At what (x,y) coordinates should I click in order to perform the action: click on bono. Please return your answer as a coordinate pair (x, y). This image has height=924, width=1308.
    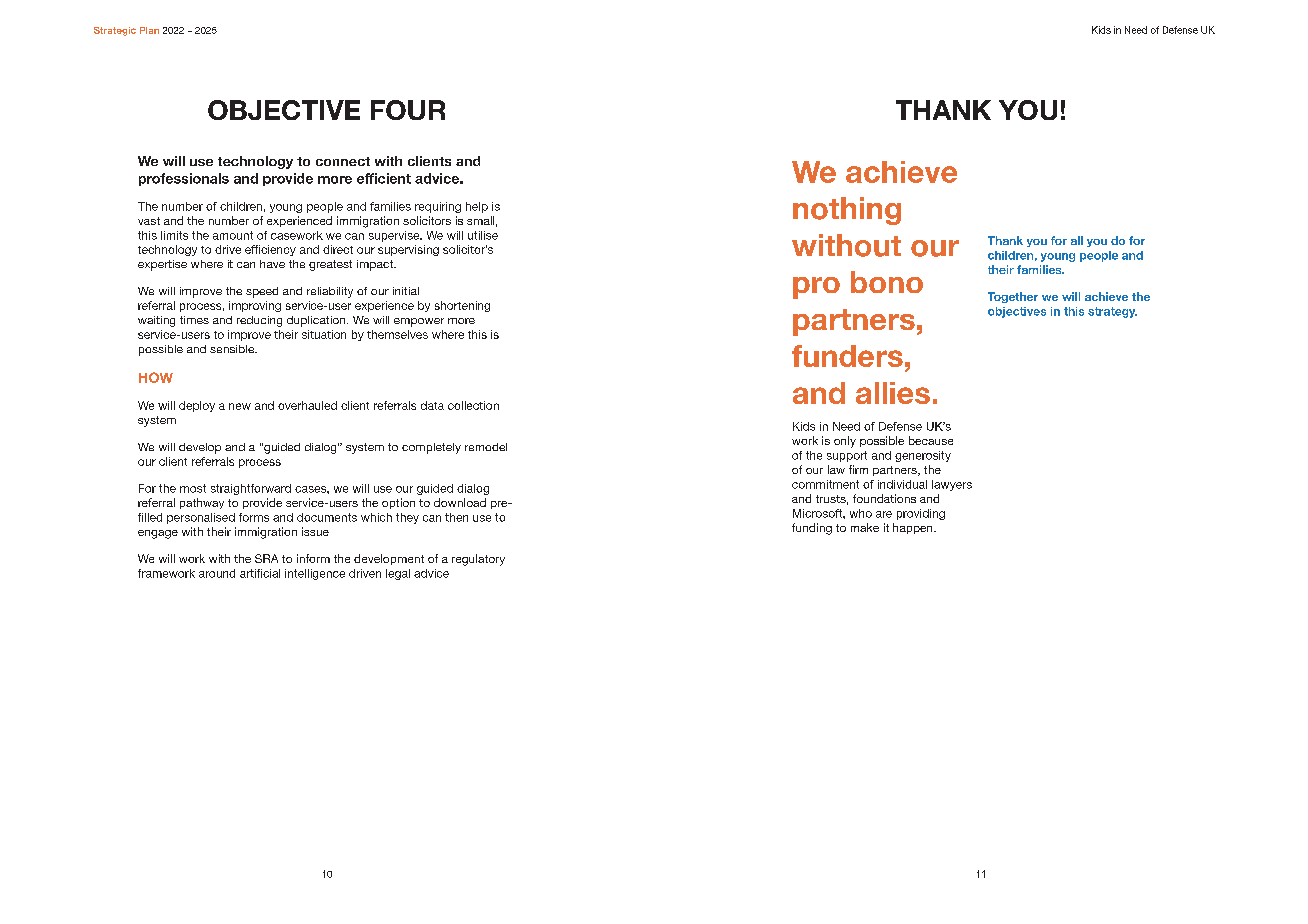
    Looking at the image, I should click on (887, 282).
